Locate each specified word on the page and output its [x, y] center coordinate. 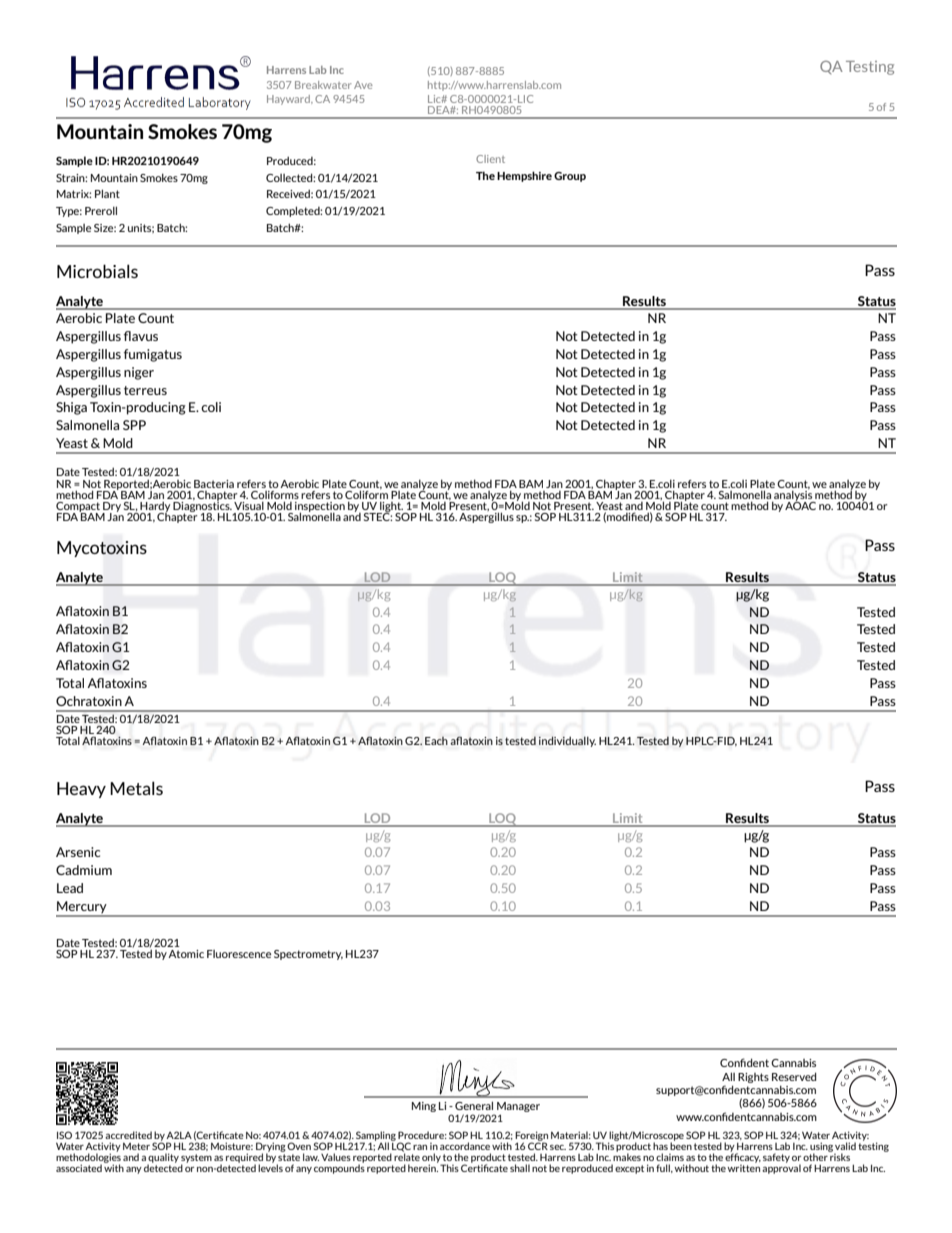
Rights [753, 1078]
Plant [107, 193]
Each [436, 740]
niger [139, 373]
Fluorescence [239, 954]
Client [490, 159]
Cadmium [84, 870]
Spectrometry [308, 955]
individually [567, 741]
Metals [136, 788]
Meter [136, 1146]
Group [570, 177]
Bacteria [214, 484]
